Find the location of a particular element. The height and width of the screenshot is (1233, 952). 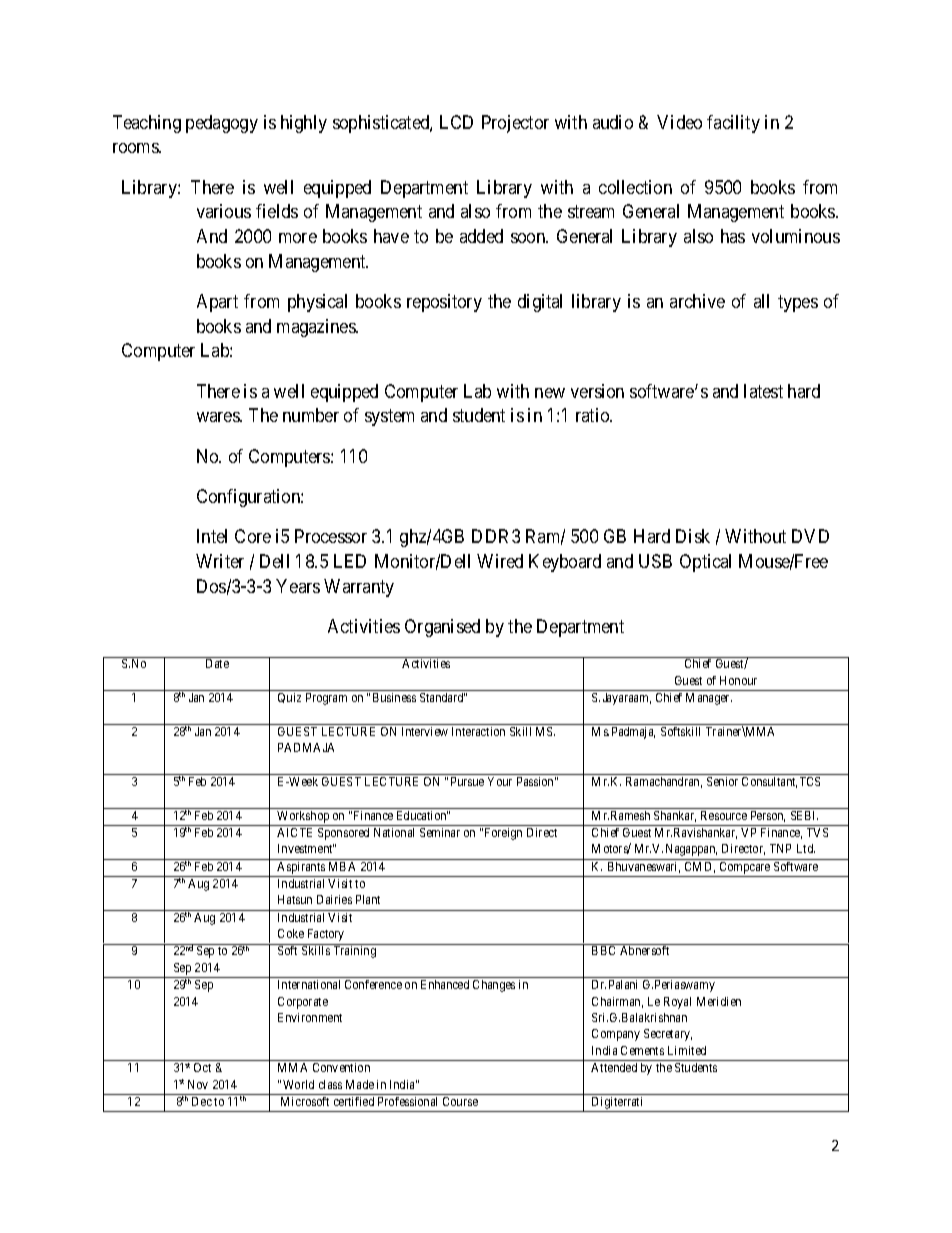

LCD is located at coordinates (456, 122).
